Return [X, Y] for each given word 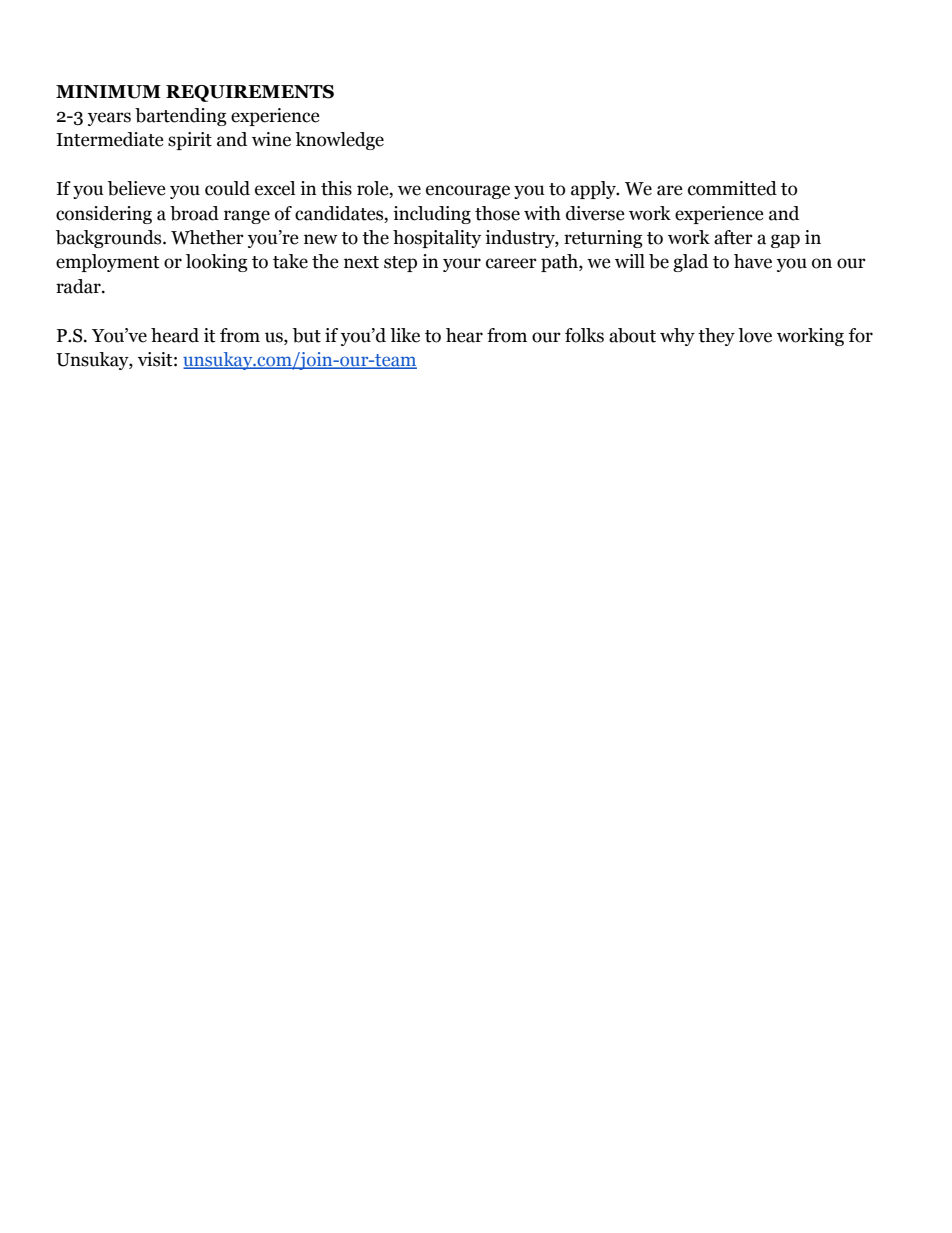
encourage [468, 192]
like [405, 335]
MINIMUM [108, 92]
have [753, 261]
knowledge [339, 141]
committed [732, 188]
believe [137, 188]
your [462, 265]
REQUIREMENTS [250, 93]
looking [217, 263]
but [307, 335]
